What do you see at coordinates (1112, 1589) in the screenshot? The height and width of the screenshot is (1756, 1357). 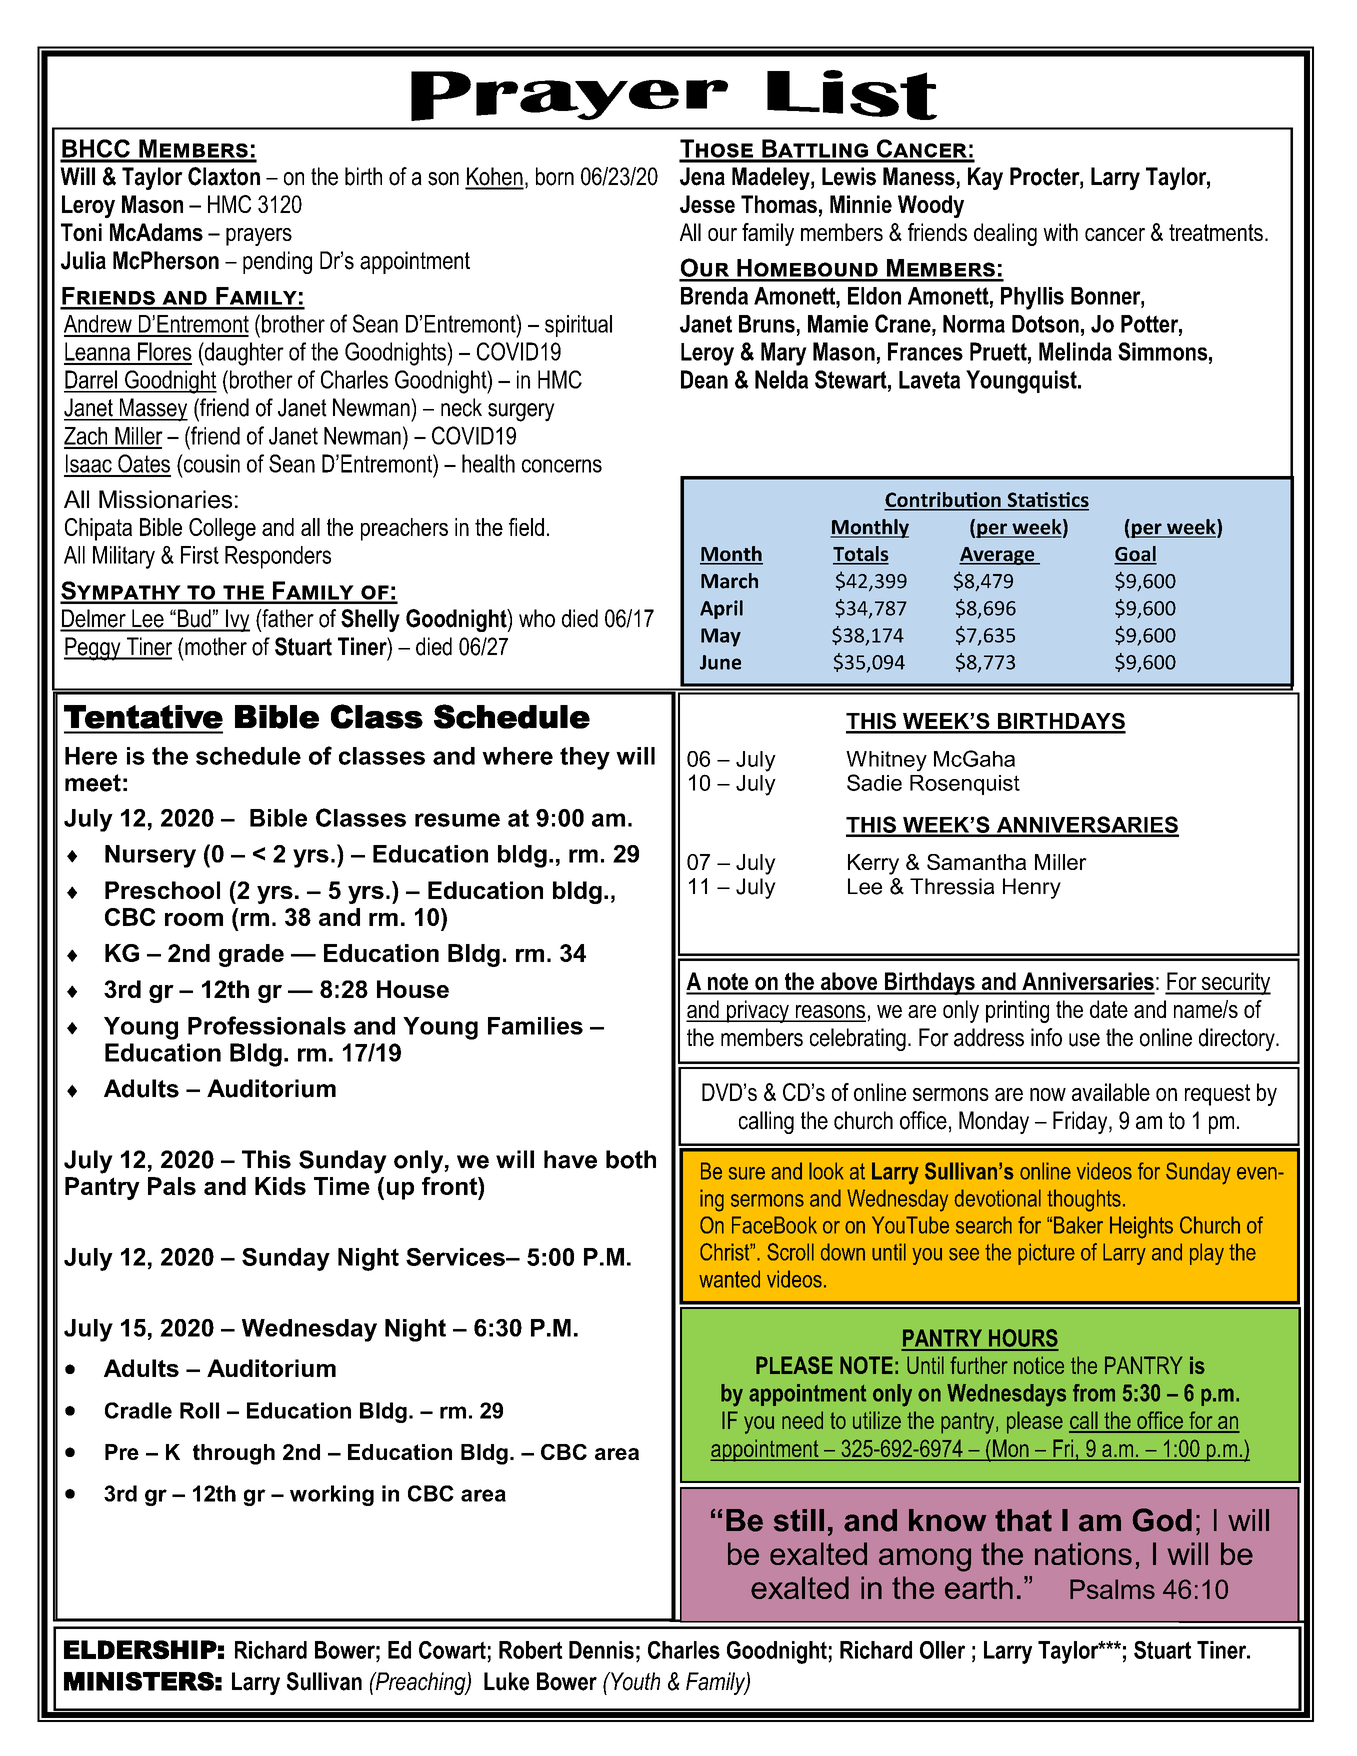 I see `Psalms` at bounding box center [1112, 1589].
